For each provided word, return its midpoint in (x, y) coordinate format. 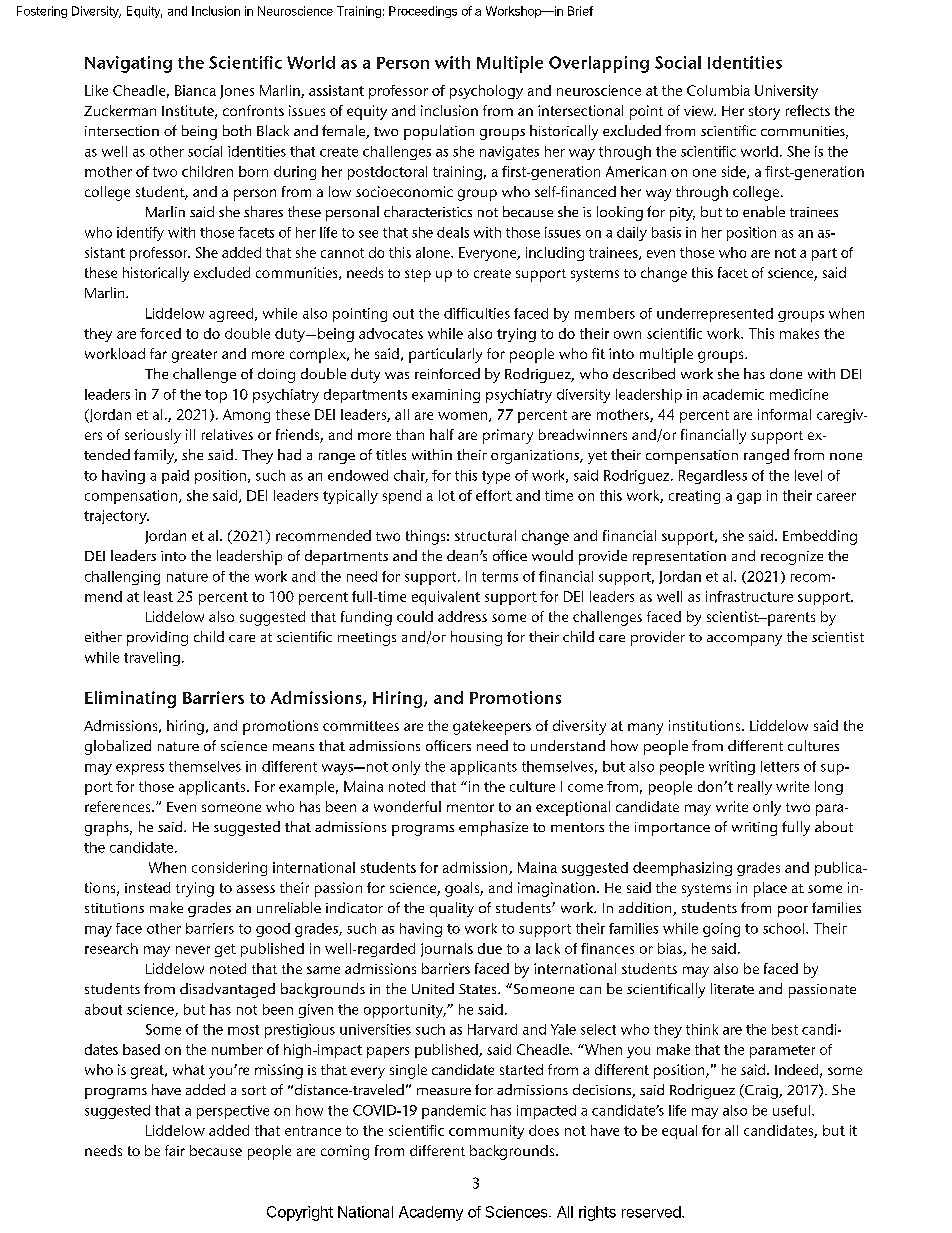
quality (452, 909)
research (111, 948)
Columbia (718, 90)
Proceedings (423, 12)
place (770, 889)
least (158, 596)
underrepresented (715, 315)
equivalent (446, 598)
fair (175, 1150)
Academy (431, 1213)
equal (679, 1132)
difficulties (477, 313)
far (158, 353)
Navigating (128, 64)
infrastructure (749, 596)
